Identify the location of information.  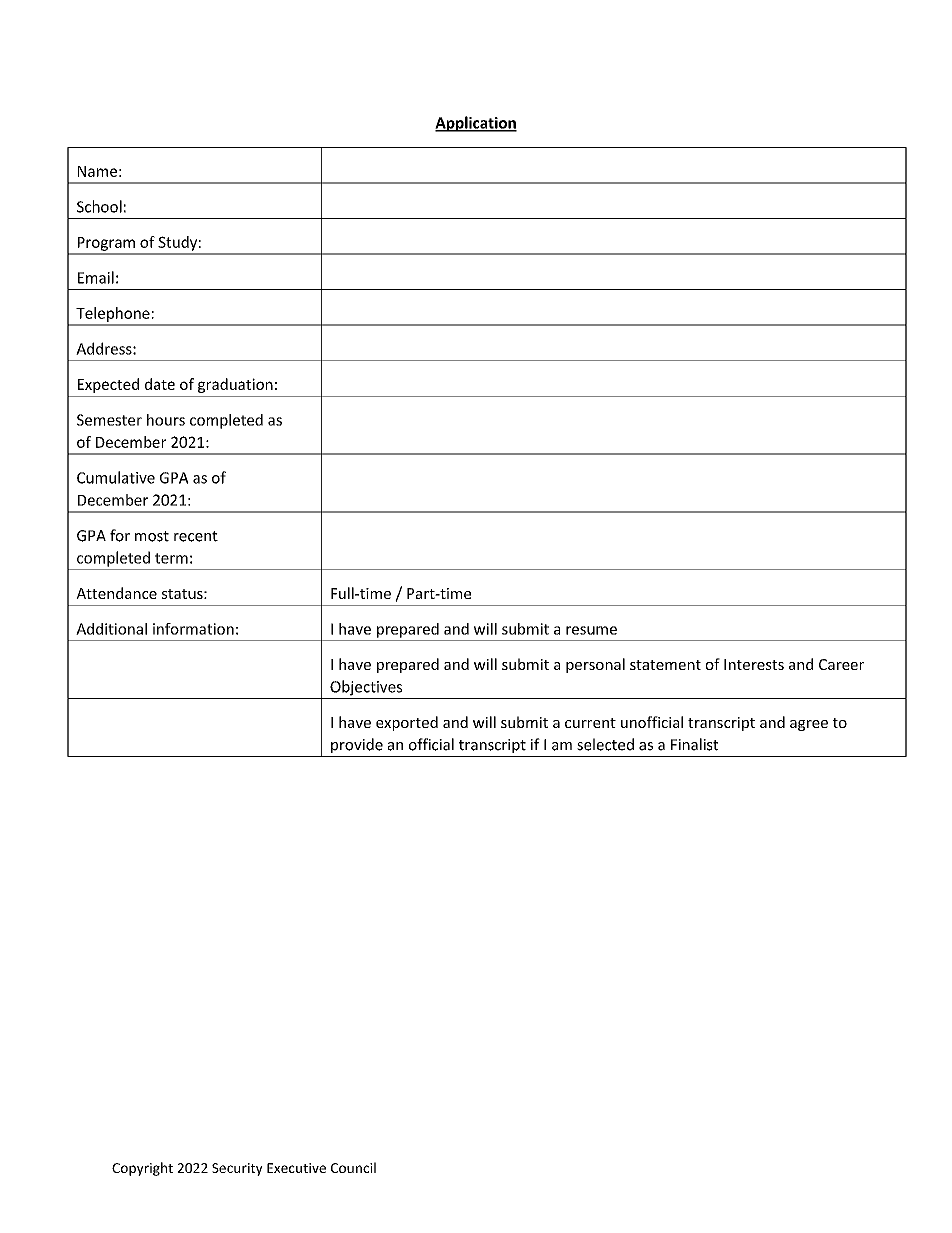
(193, 629).
